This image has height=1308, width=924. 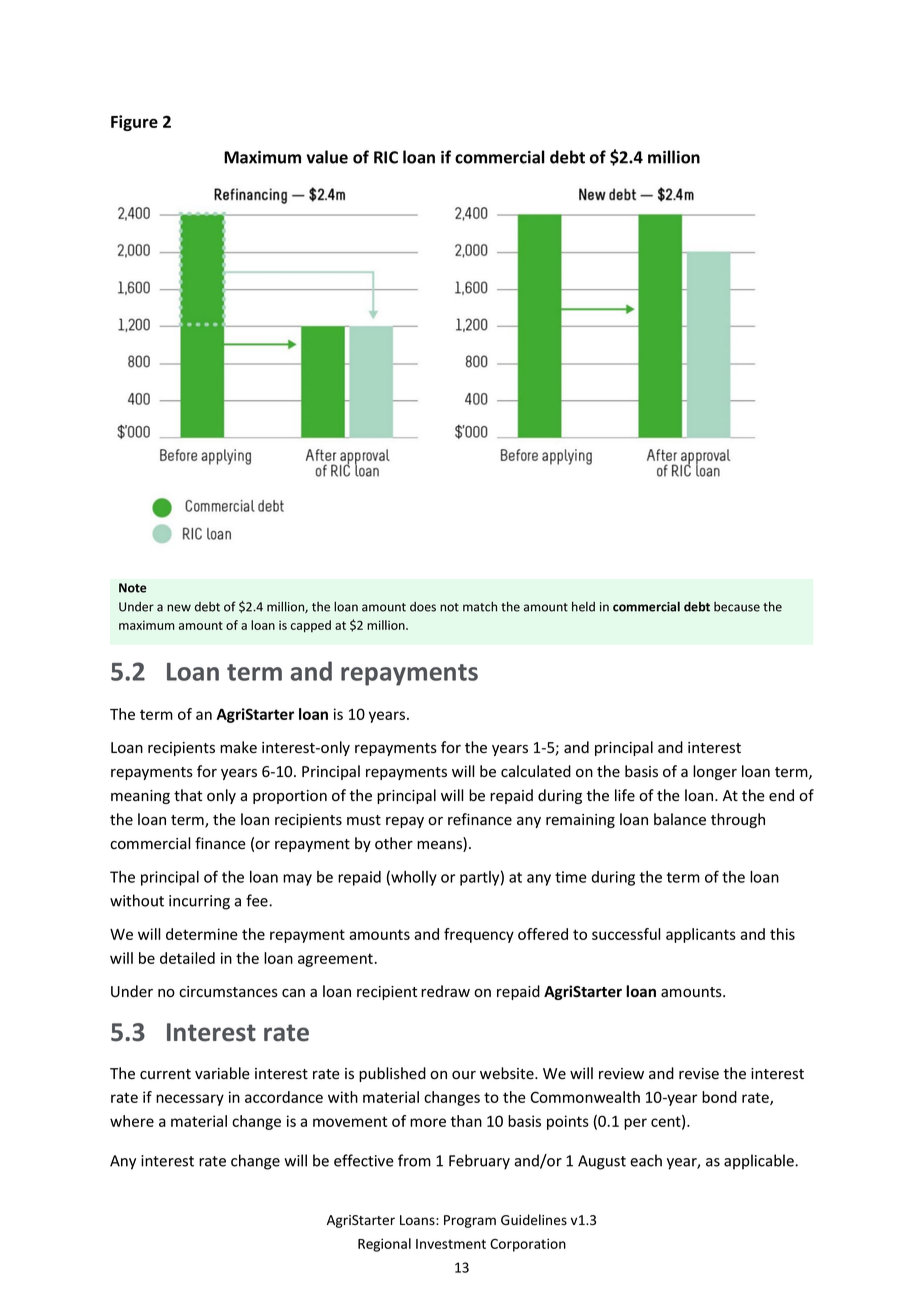 I want to click on Figure, so click(x=134, y=123).
